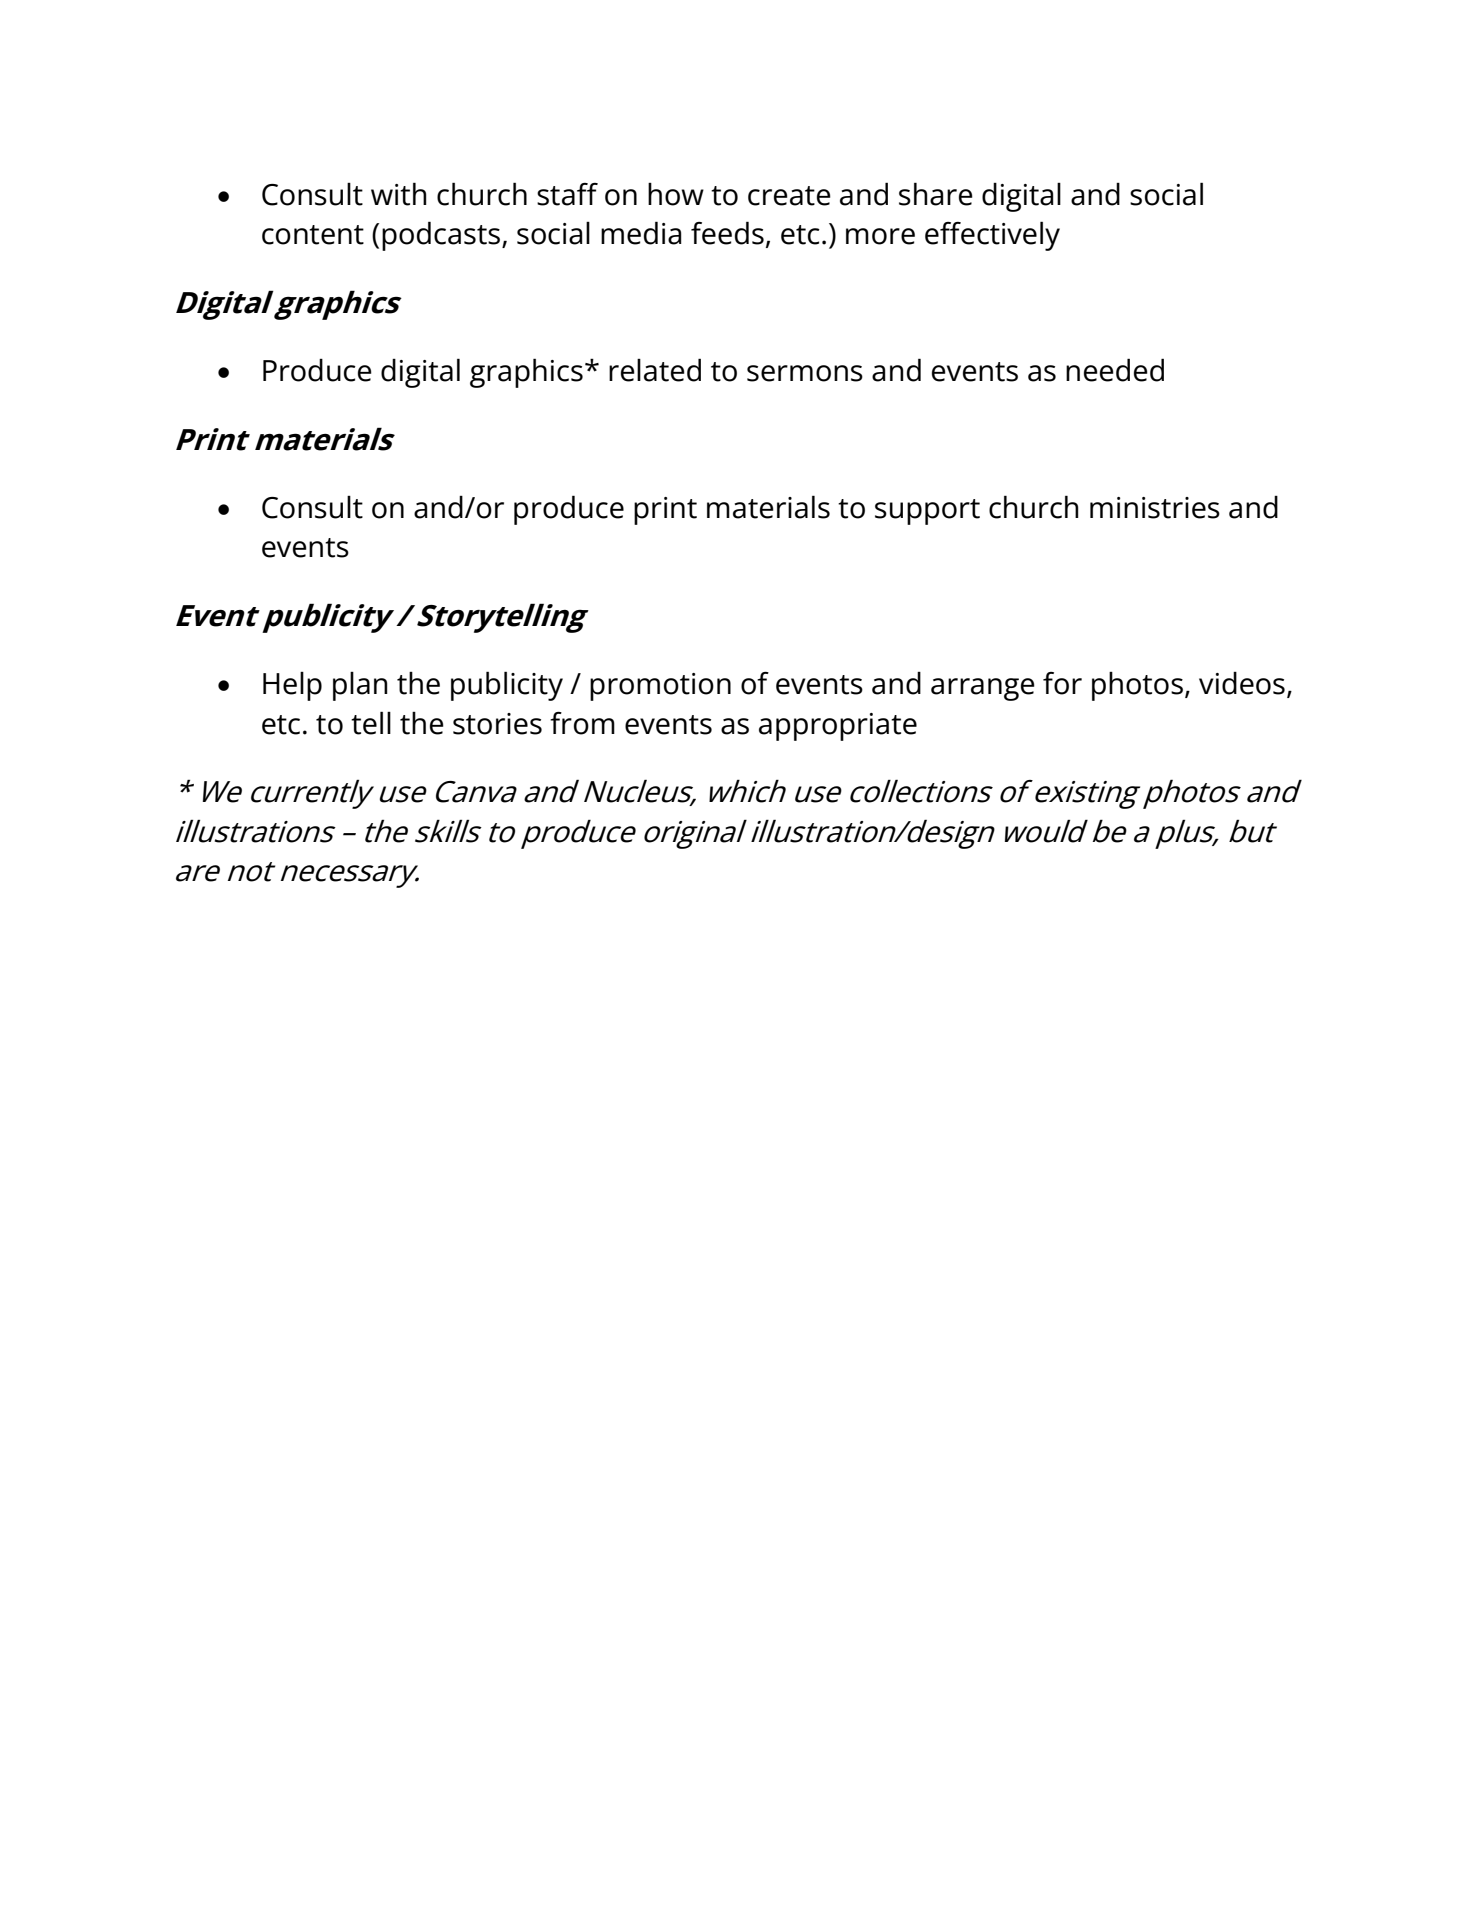 The height and width of the screenshot is (1912, 1477). Describe the element at coordinates (992, 236) in the screenshot. I see `effectively` at that location.
